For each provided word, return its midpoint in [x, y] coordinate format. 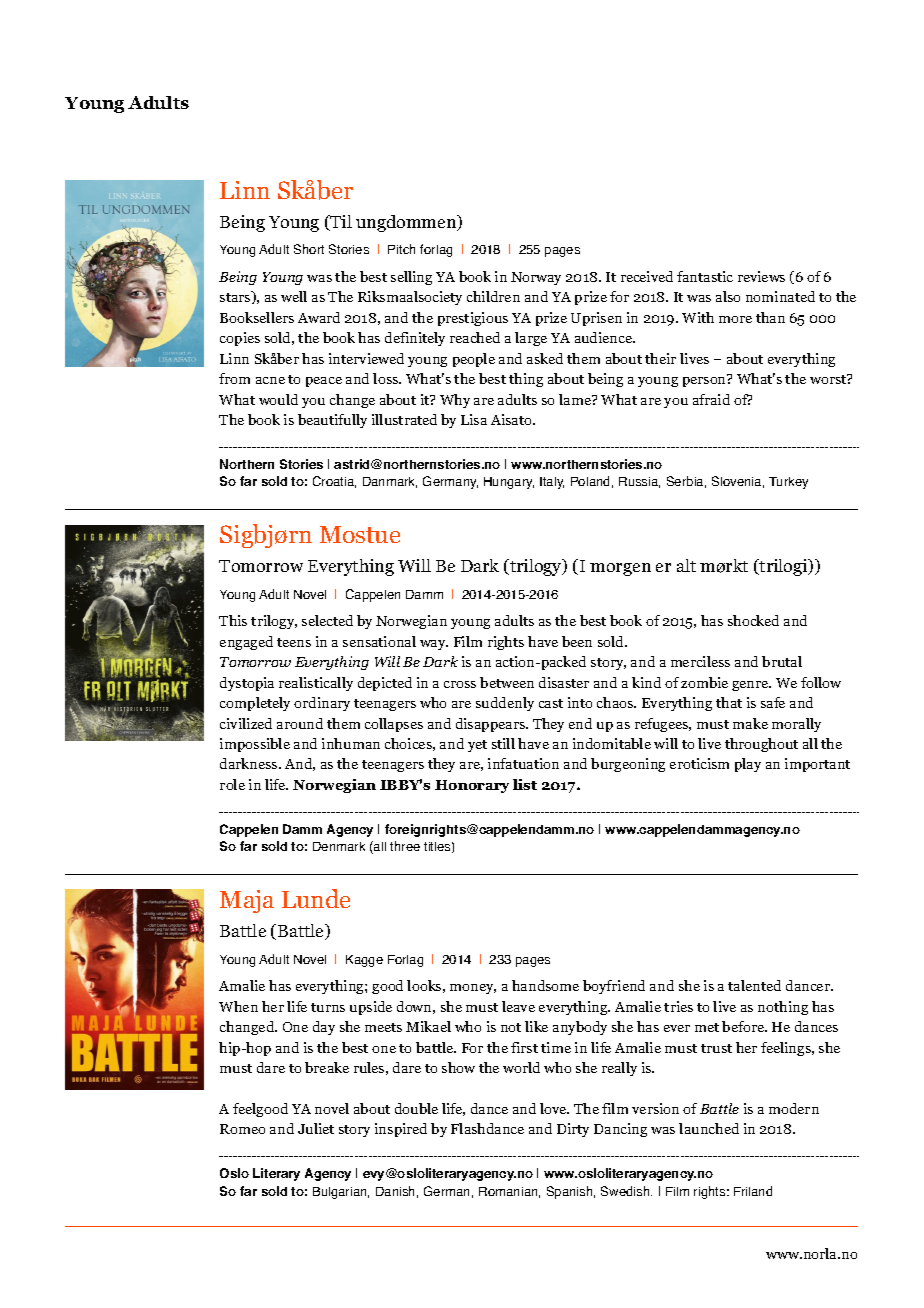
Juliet [316, 1128]
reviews [761, 276]
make [750, 723]
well [294, 296]
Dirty [573, 1130]
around [300, 723]
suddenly [505, 704]
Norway [536, 278]
